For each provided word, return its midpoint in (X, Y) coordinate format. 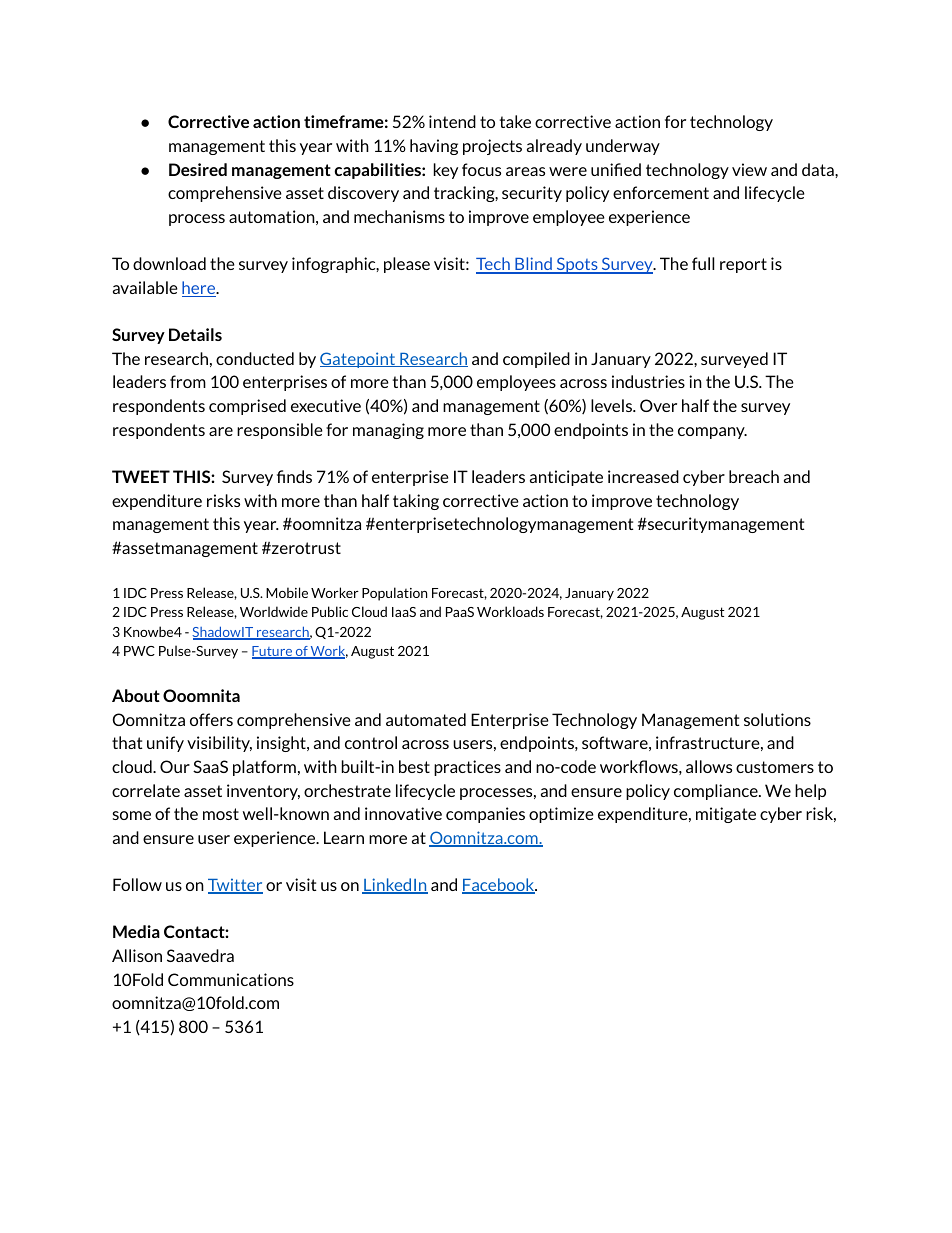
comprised (247, 407)
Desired (198, 169)
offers (211, 719)
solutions (777, 719)
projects (492, 147)
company (712, 433)
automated (426, 719)
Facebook (499, 886)
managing (388, 431)
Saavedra (200, 955)
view (749, 169)
